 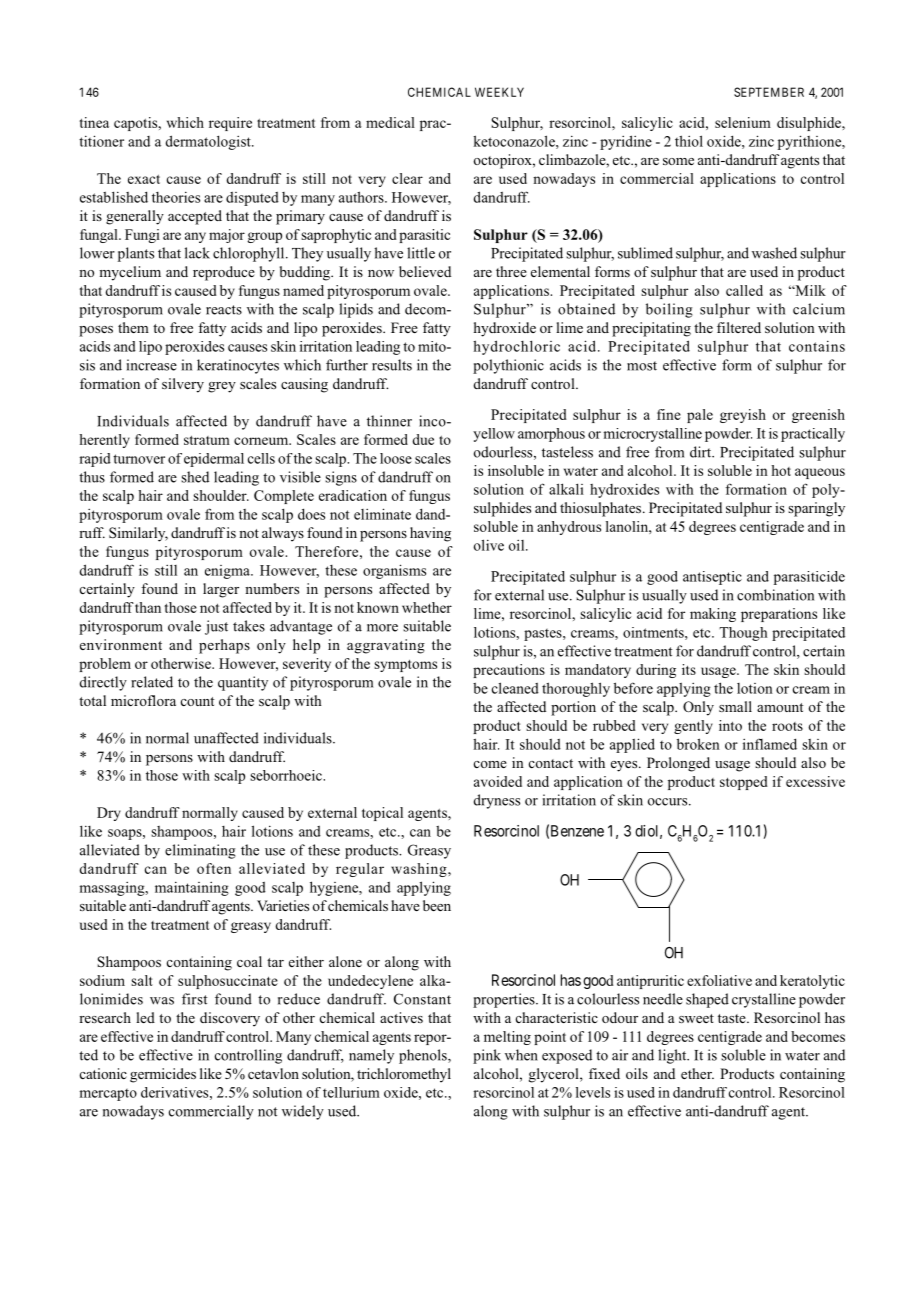 What do you see at coordinates (209, 142) in the screenshot?
I see `dermatologist` at bounding box center [209, 142].
